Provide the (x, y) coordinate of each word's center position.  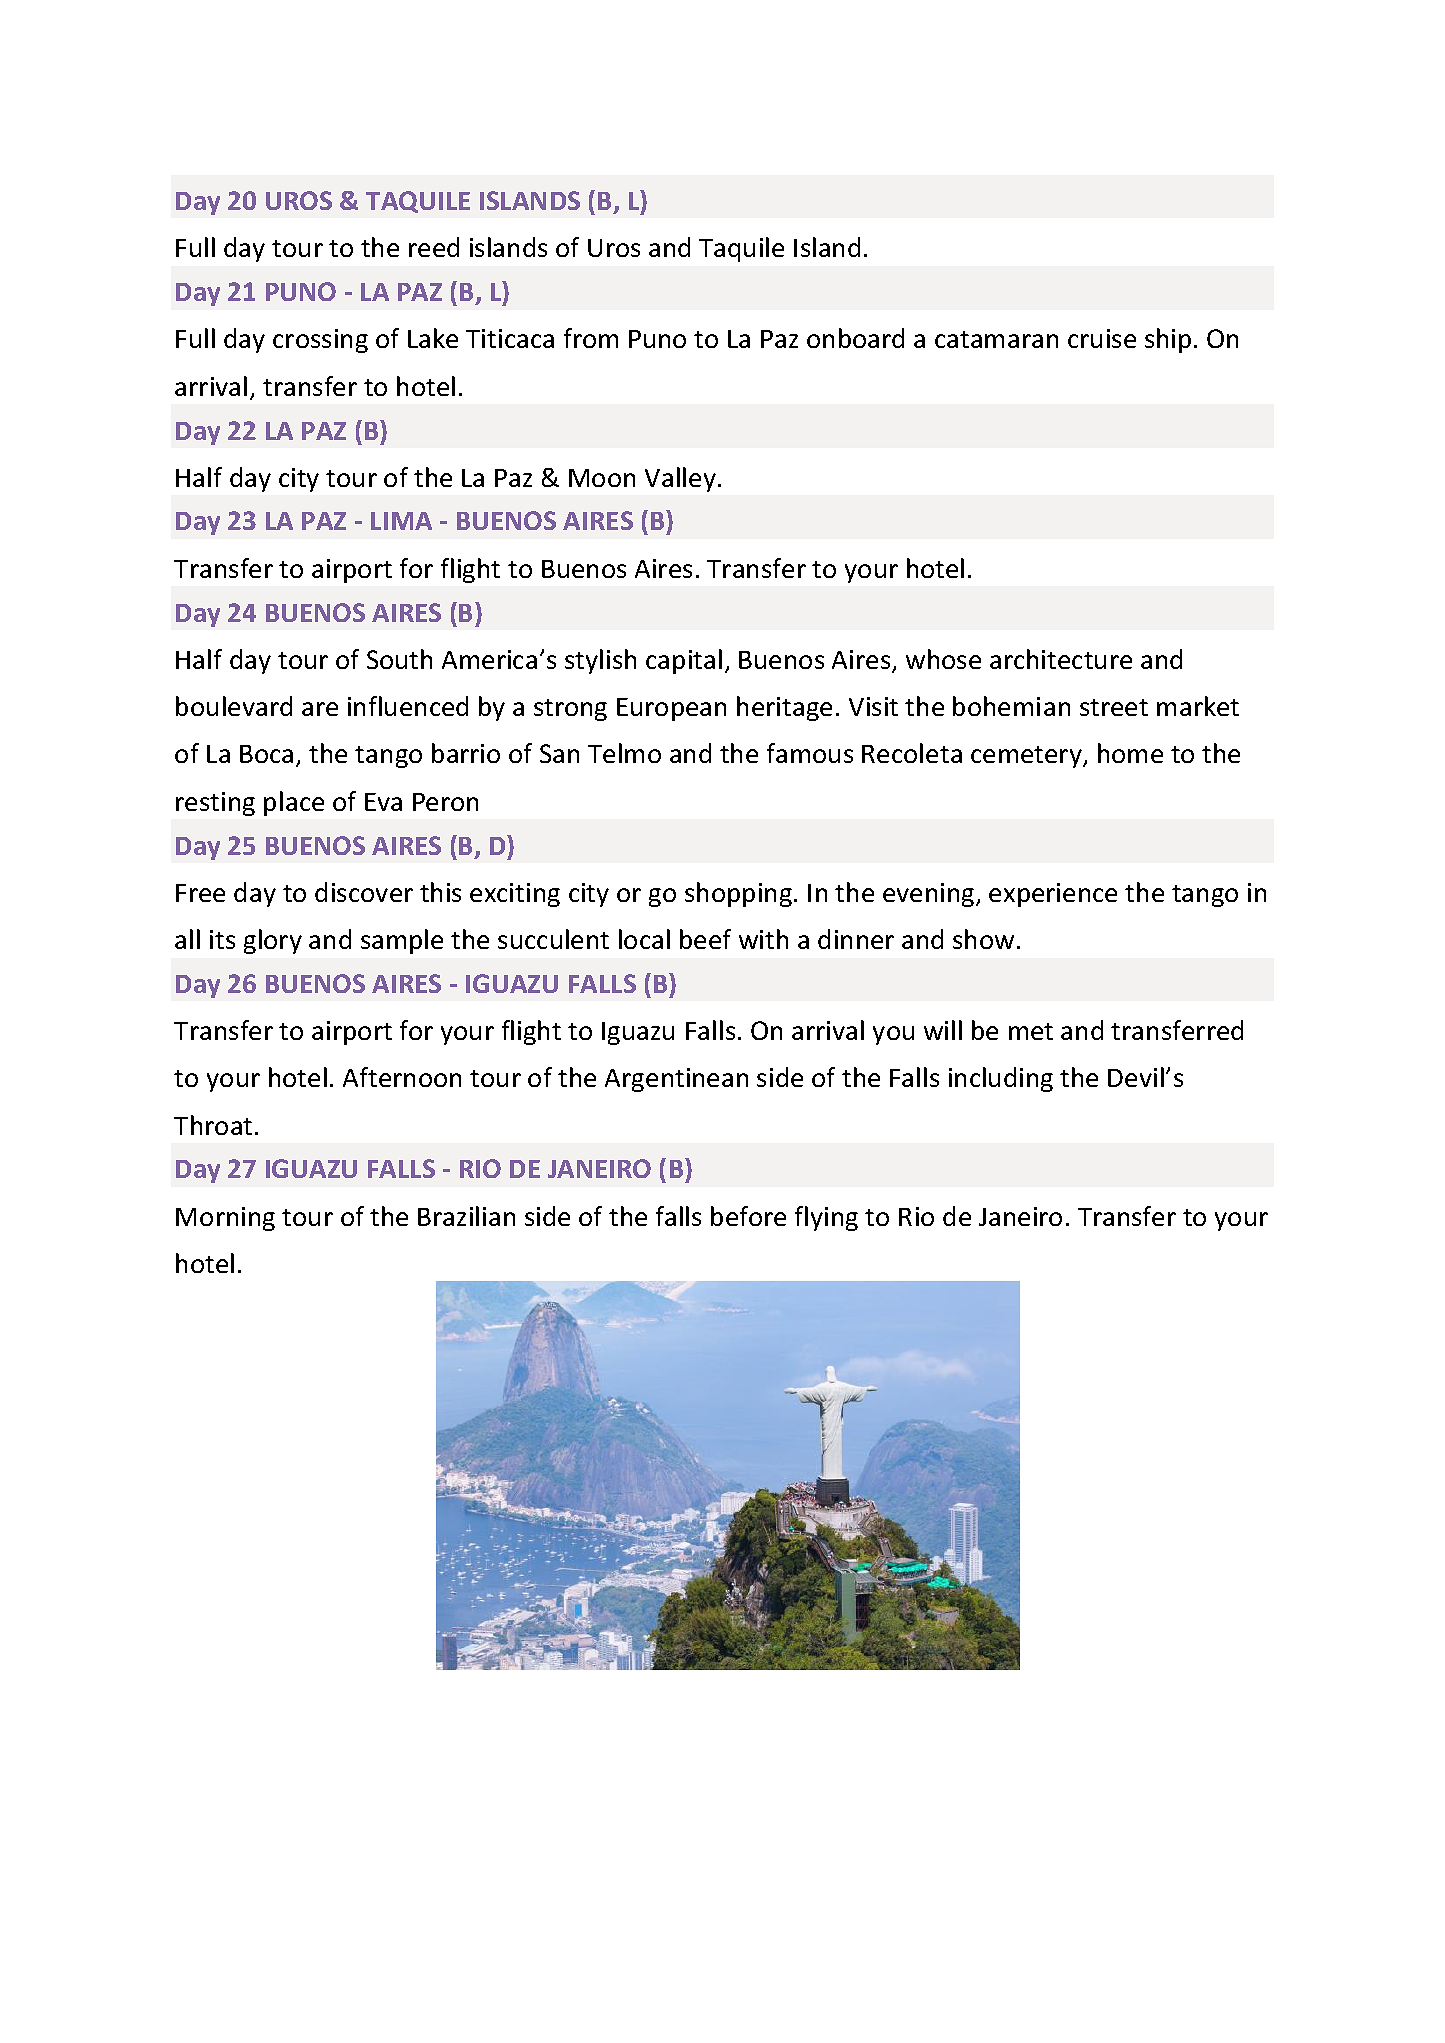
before (748, 1216)
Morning (225, 1219)
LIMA (401, 521)
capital (684, 661)
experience (1053, 895)
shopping (740, 894)
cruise (1102, 338)
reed (434, 247)
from (591, 338)
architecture (1061, 659)
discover (364, 892)
